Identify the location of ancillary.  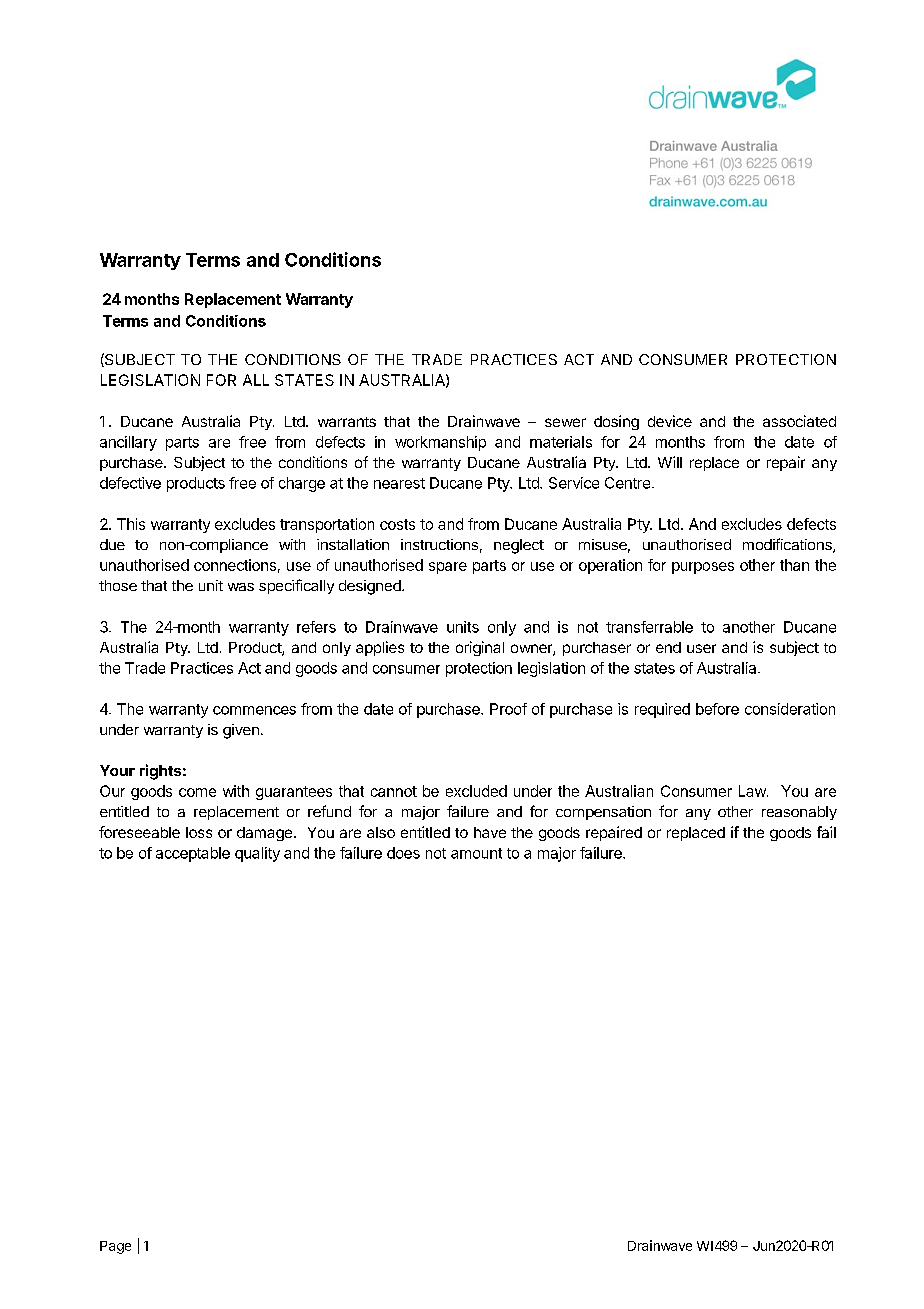
(128, 443).
